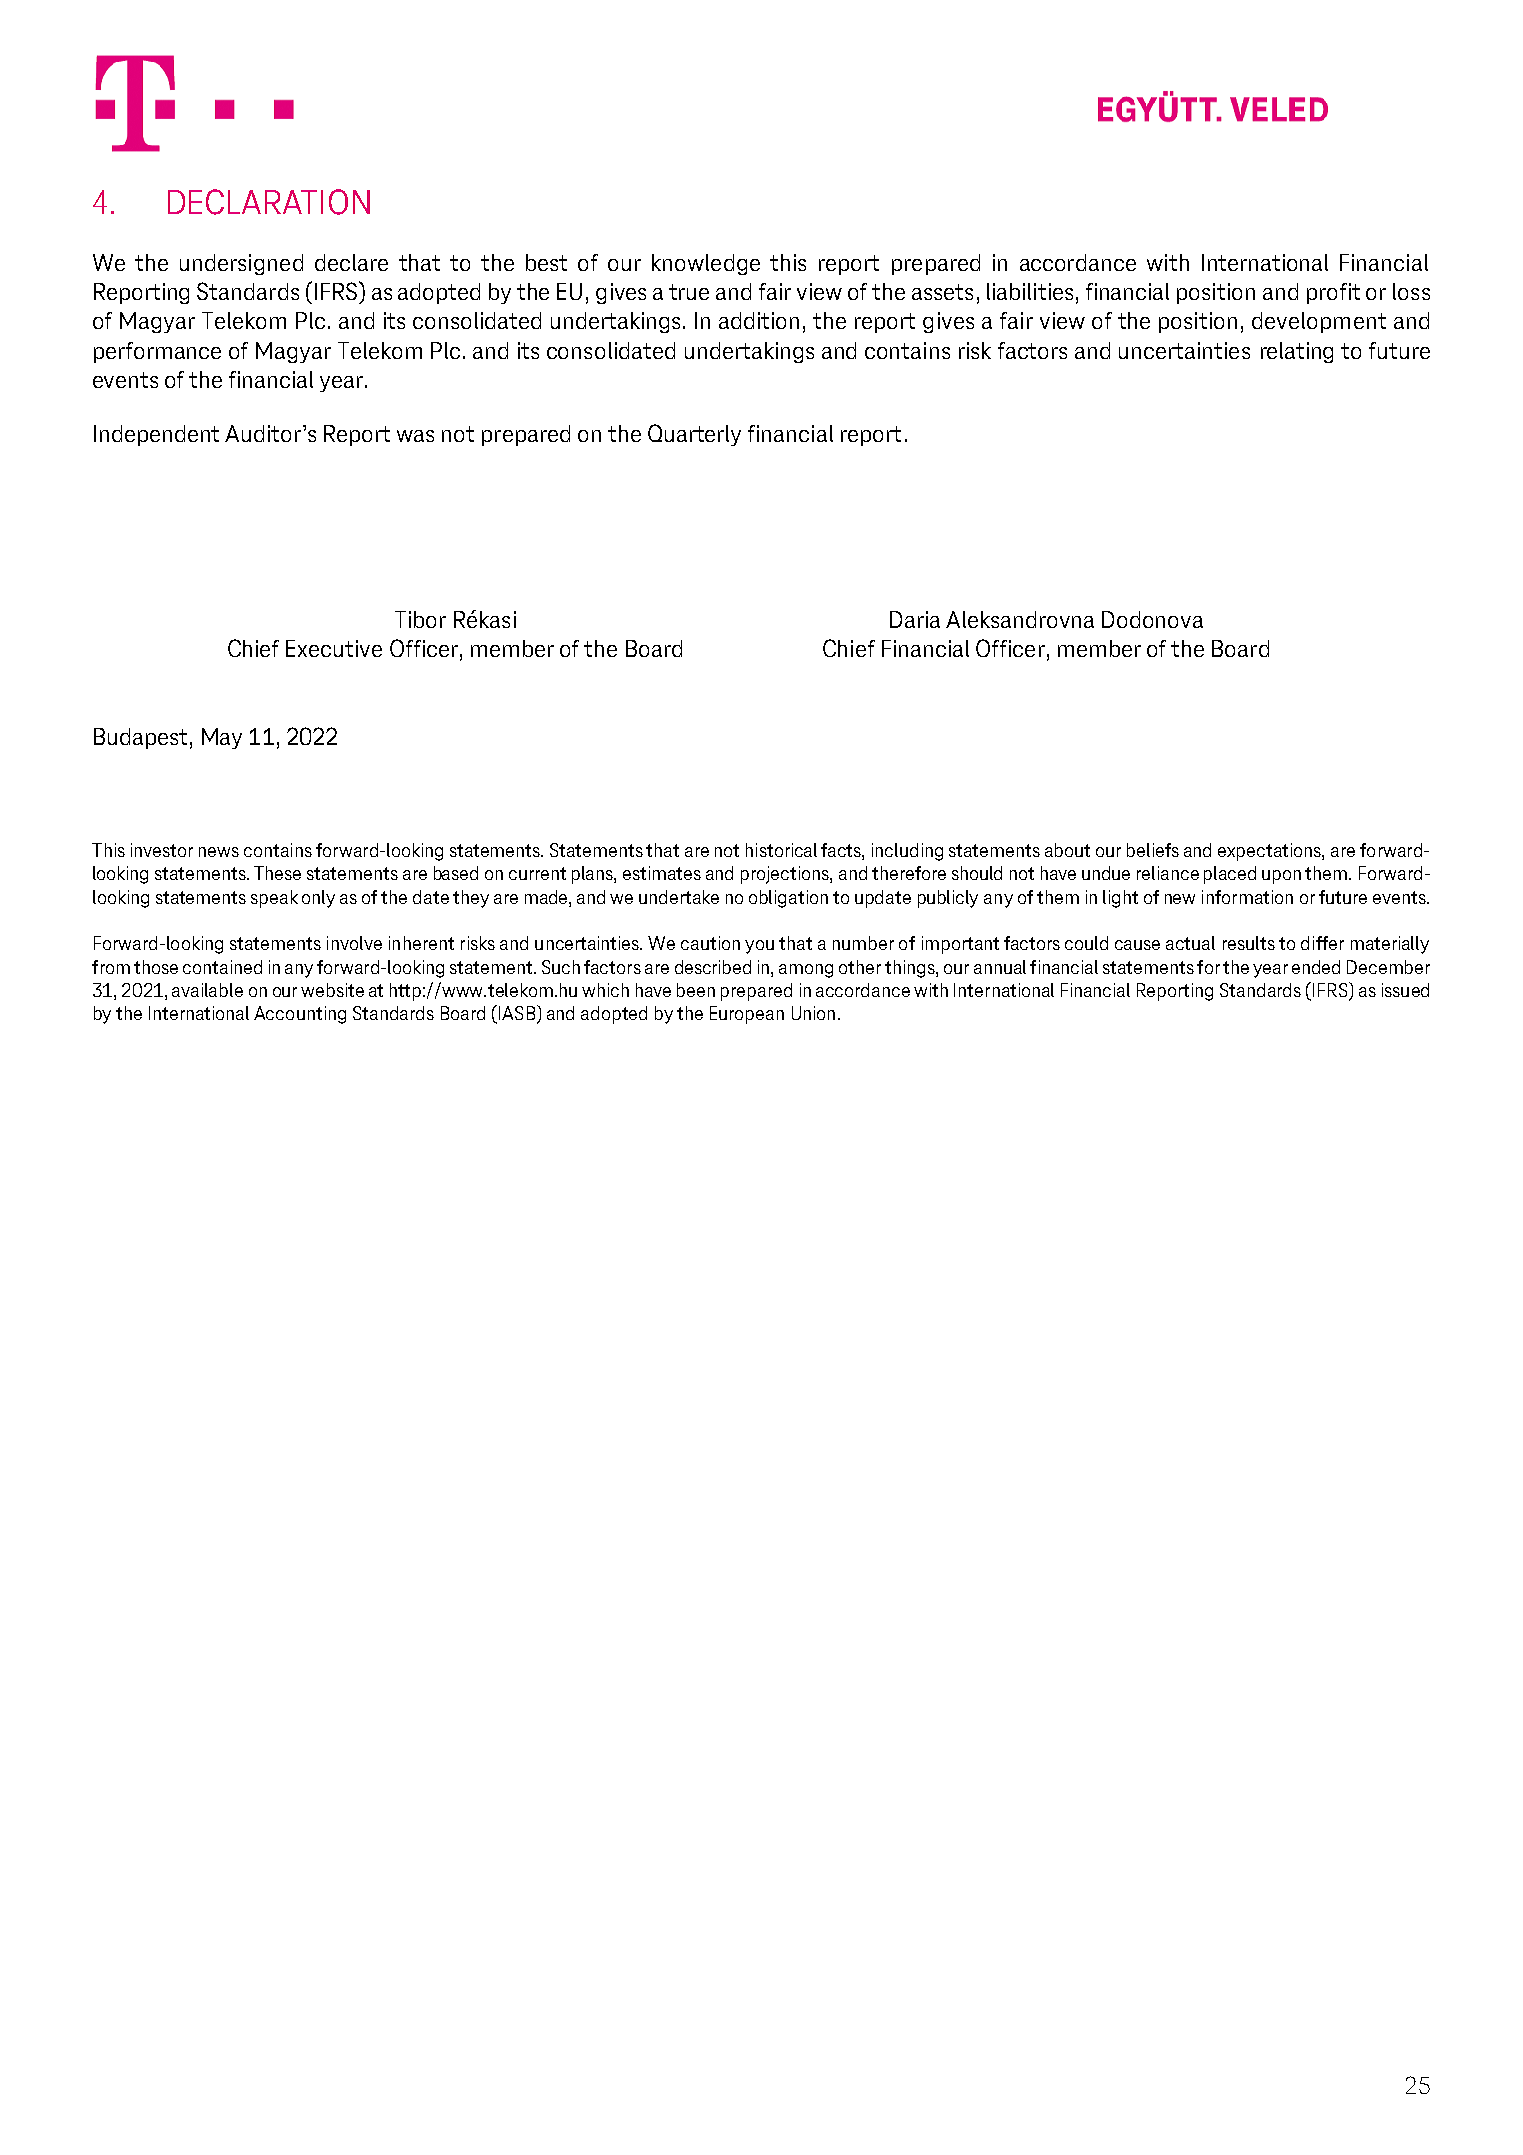 This image has height=2155, width=1523. Describe the element at coordinates (1333, 293) in the image. I see `profit` at that location.
